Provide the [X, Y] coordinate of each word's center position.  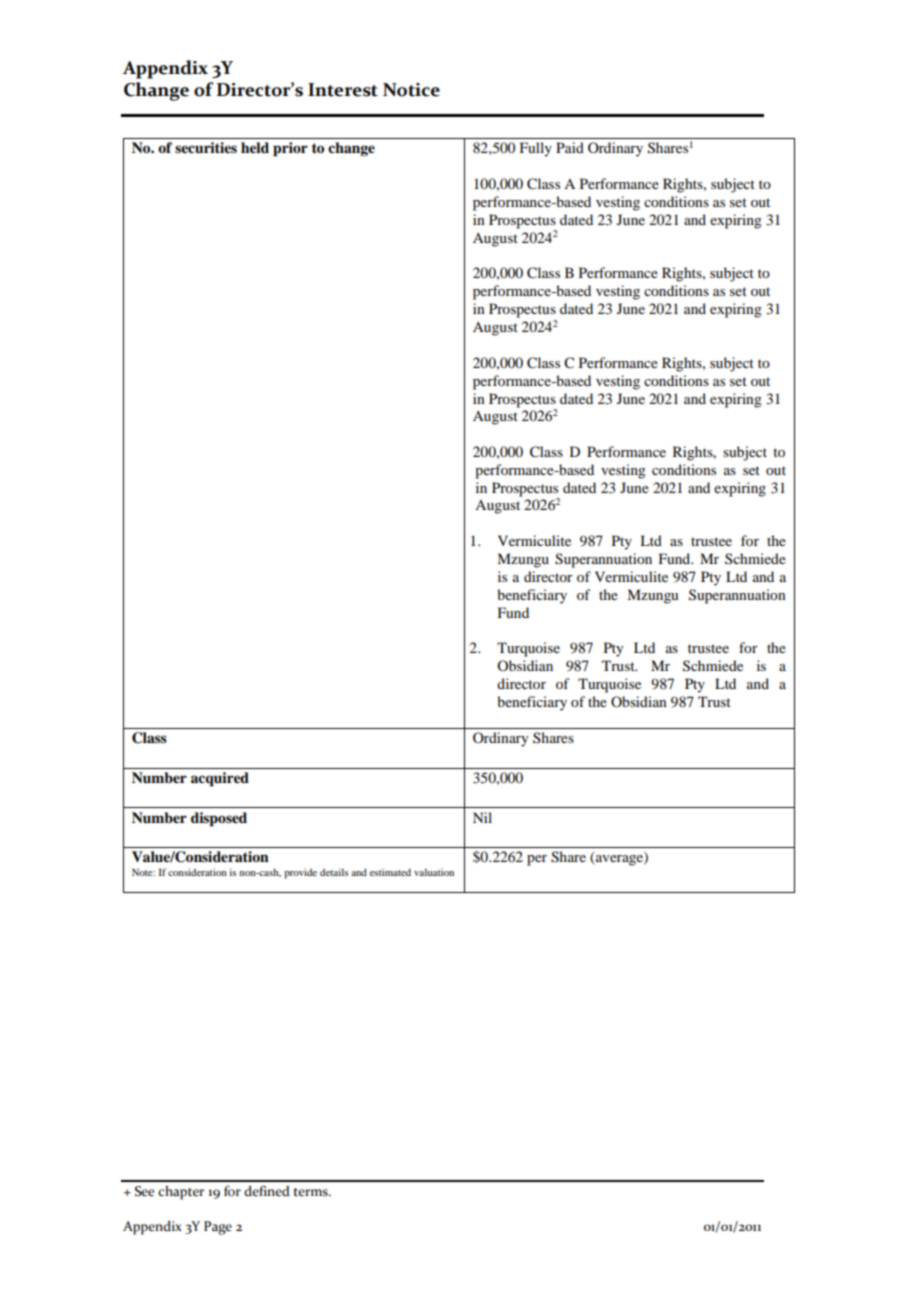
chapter [181, 1193]
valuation [434, 872]
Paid [570, 147]
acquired [220, 779]
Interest [343, 90]
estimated [390, 872]
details [334, 872]
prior [290, 149]
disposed [219, 819]
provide [300, 873]
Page [218, 1228]
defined [267, 1191]
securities [206, 147]
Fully [536, 149]
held [255, 147]
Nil [482, 817]
